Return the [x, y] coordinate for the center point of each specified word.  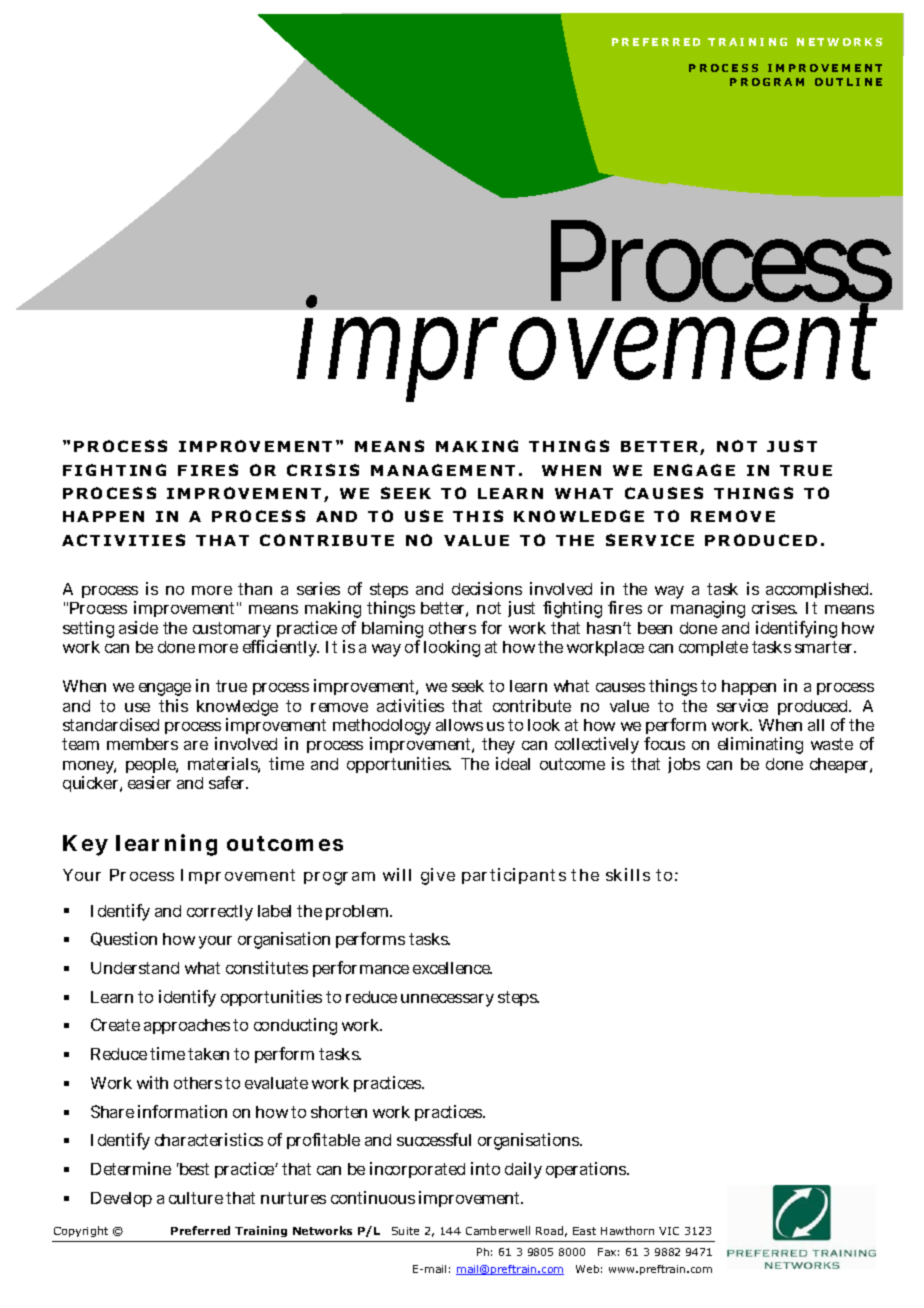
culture [196, 1198]
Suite [405, 1231]
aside [138, 627]
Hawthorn [627, 1230]
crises [774, 607]
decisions [487, 588]
